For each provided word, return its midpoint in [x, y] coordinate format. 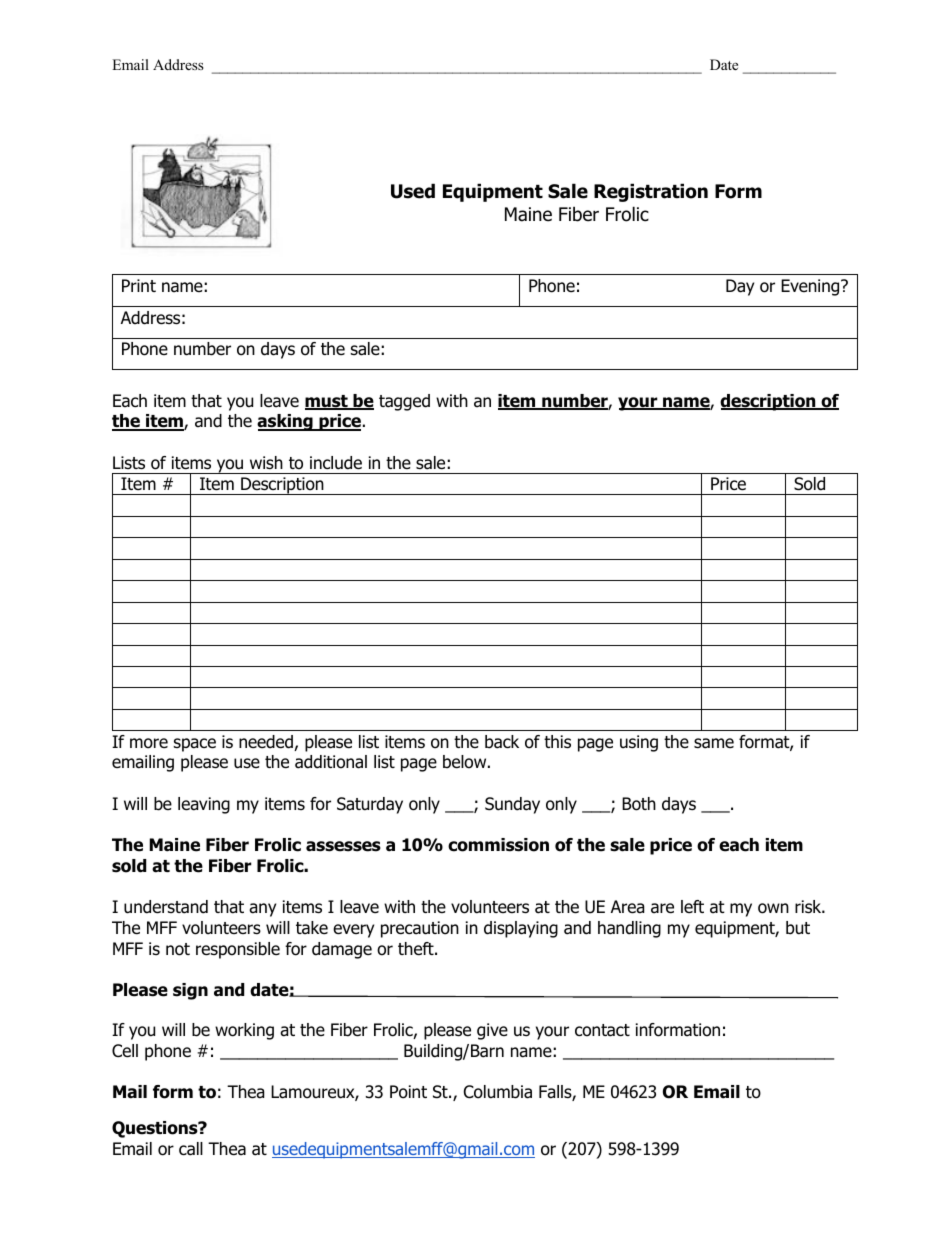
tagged [404, 402]
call [191, 1149]
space [195, 745]
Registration [651, 192]
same [714, 743]
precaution [420, 929]
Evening [811, 287]
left [692, 907]
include [336, 463]
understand [166, 907]
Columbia [498, 1092]
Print [139, 285]
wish [266, 462]
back [502, 742]
